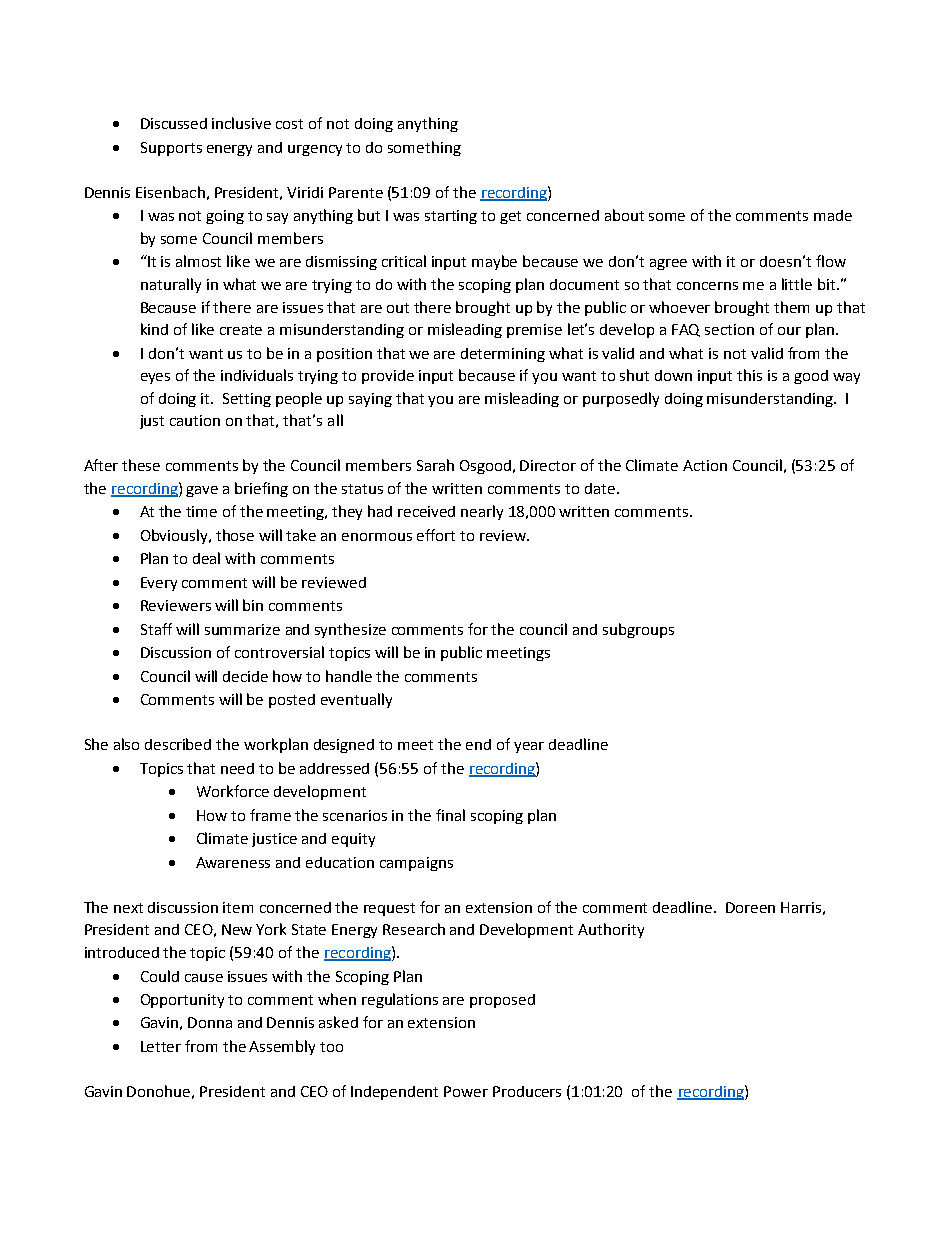  Describe the element at coordinates (451, 217) in the screenshot. I see `starting` at that location.
